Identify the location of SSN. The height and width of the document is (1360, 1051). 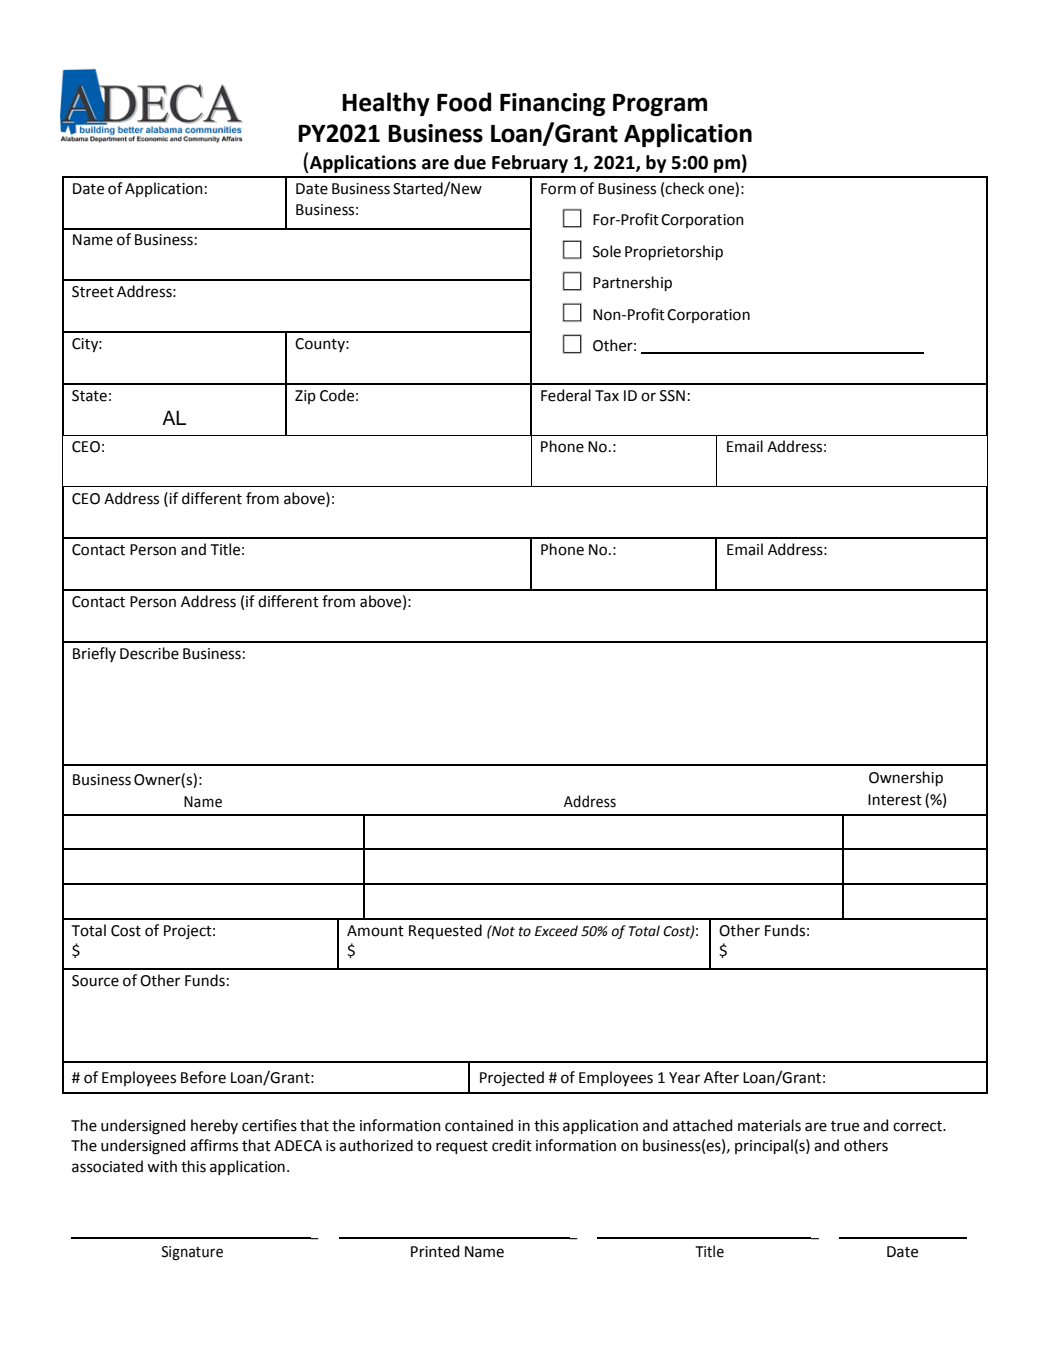
(672, 396).
